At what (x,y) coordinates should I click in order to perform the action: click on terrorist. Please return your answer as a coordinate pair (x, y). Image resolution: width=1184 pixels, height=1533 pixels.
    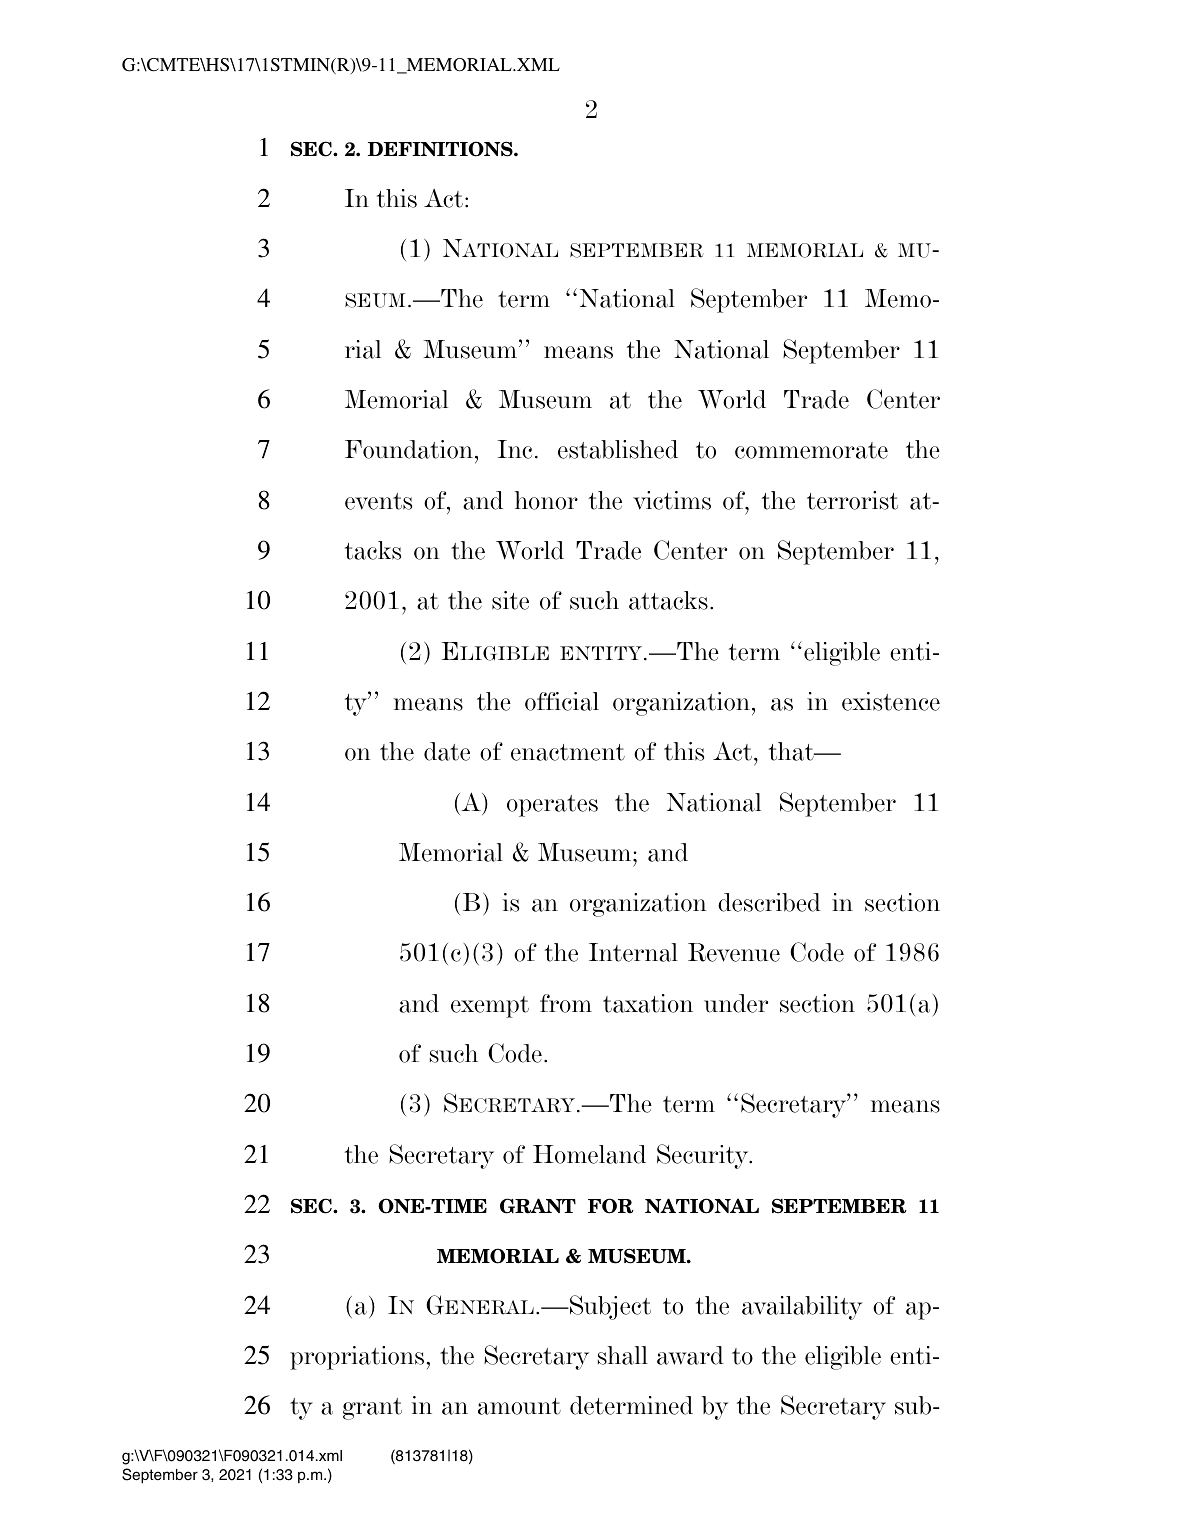
    Looking at the image, I should click on (852, 500).
